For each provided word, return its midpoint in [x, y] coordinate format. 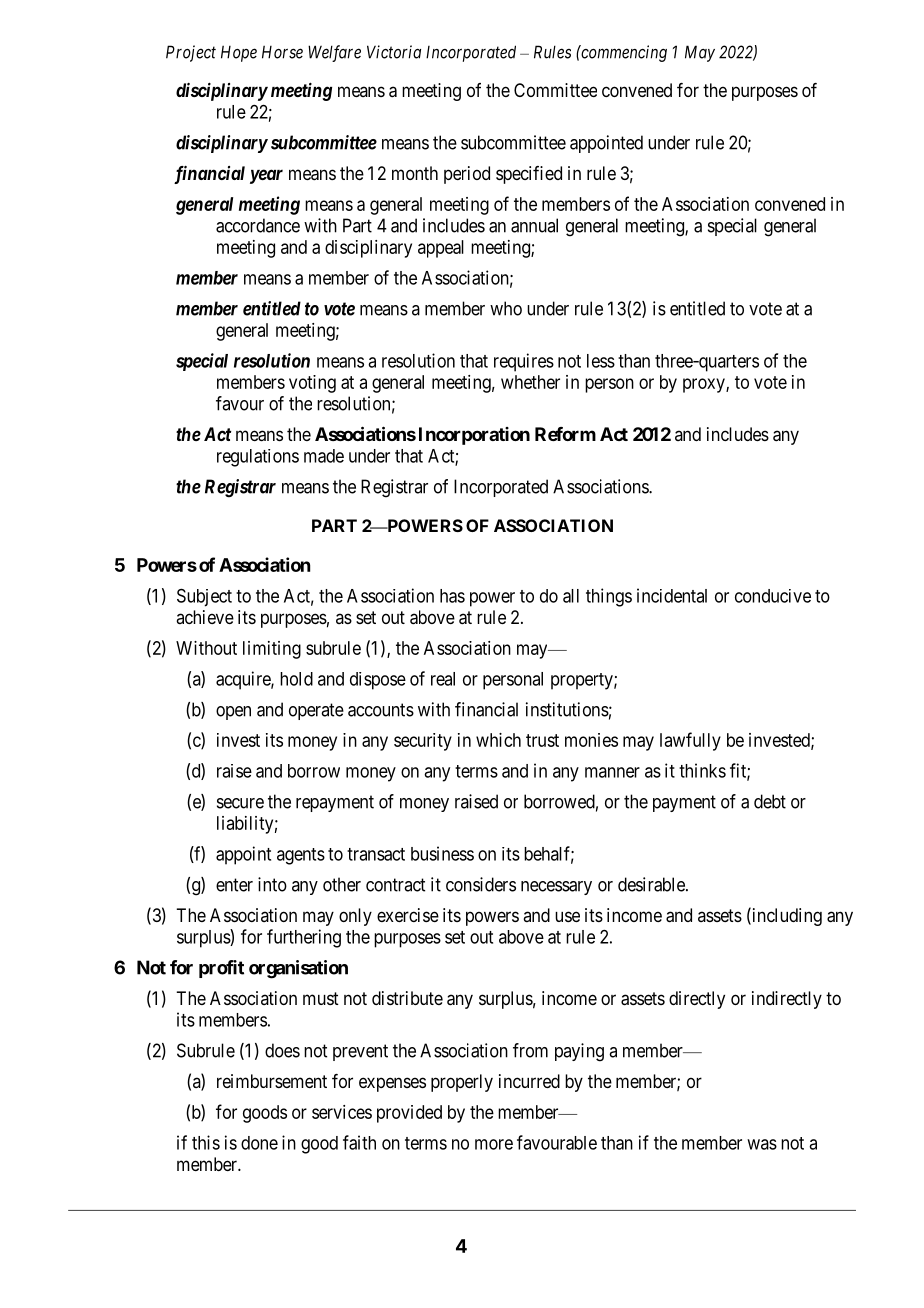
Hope [239, 53]
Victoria [394, 52]
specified [529, 175]
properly [462, 1083]
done [259, 1143]
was [762, 1144]
